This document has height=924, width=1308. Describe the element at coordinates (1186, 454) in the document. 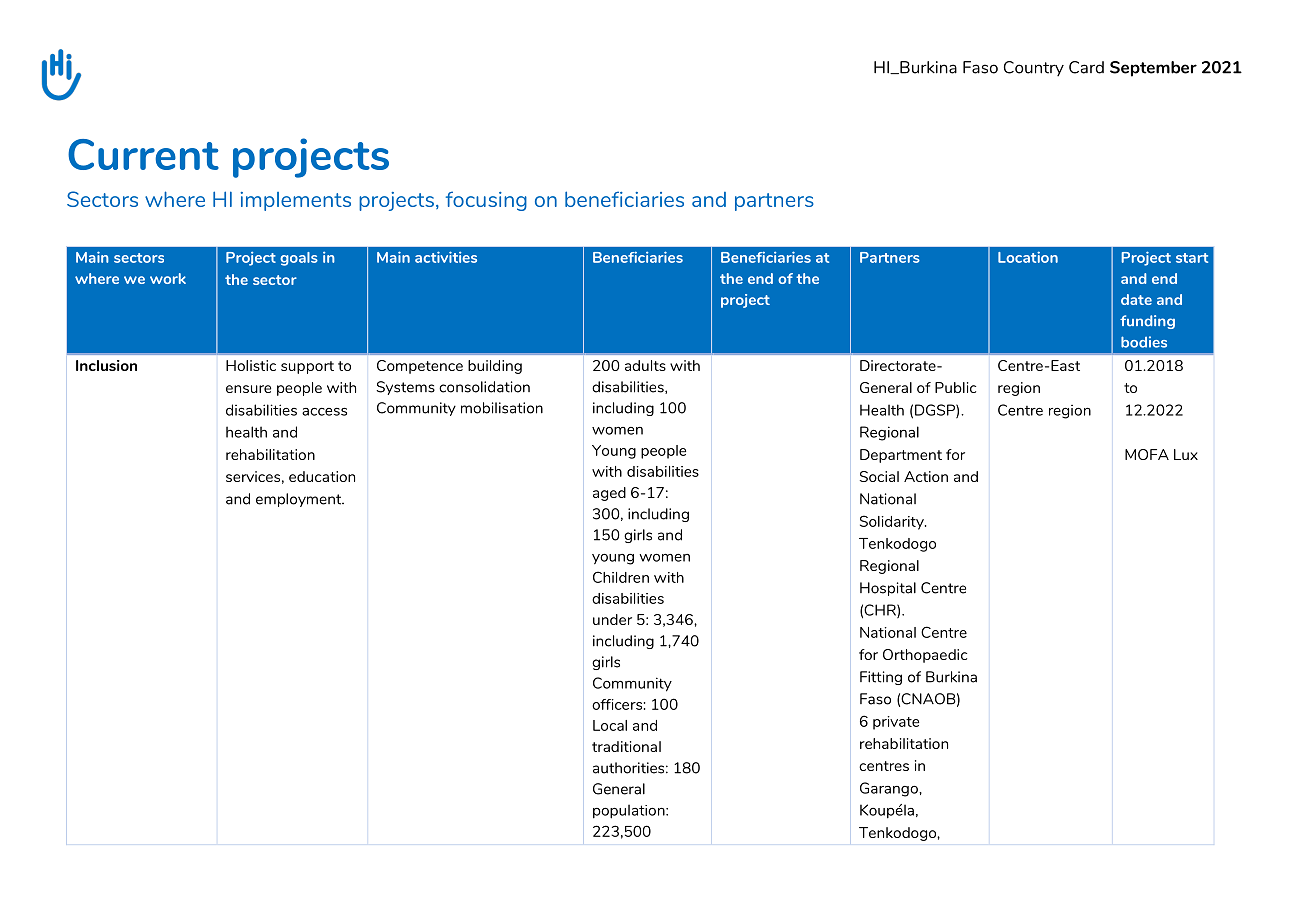

I see `Lux` at that location.
